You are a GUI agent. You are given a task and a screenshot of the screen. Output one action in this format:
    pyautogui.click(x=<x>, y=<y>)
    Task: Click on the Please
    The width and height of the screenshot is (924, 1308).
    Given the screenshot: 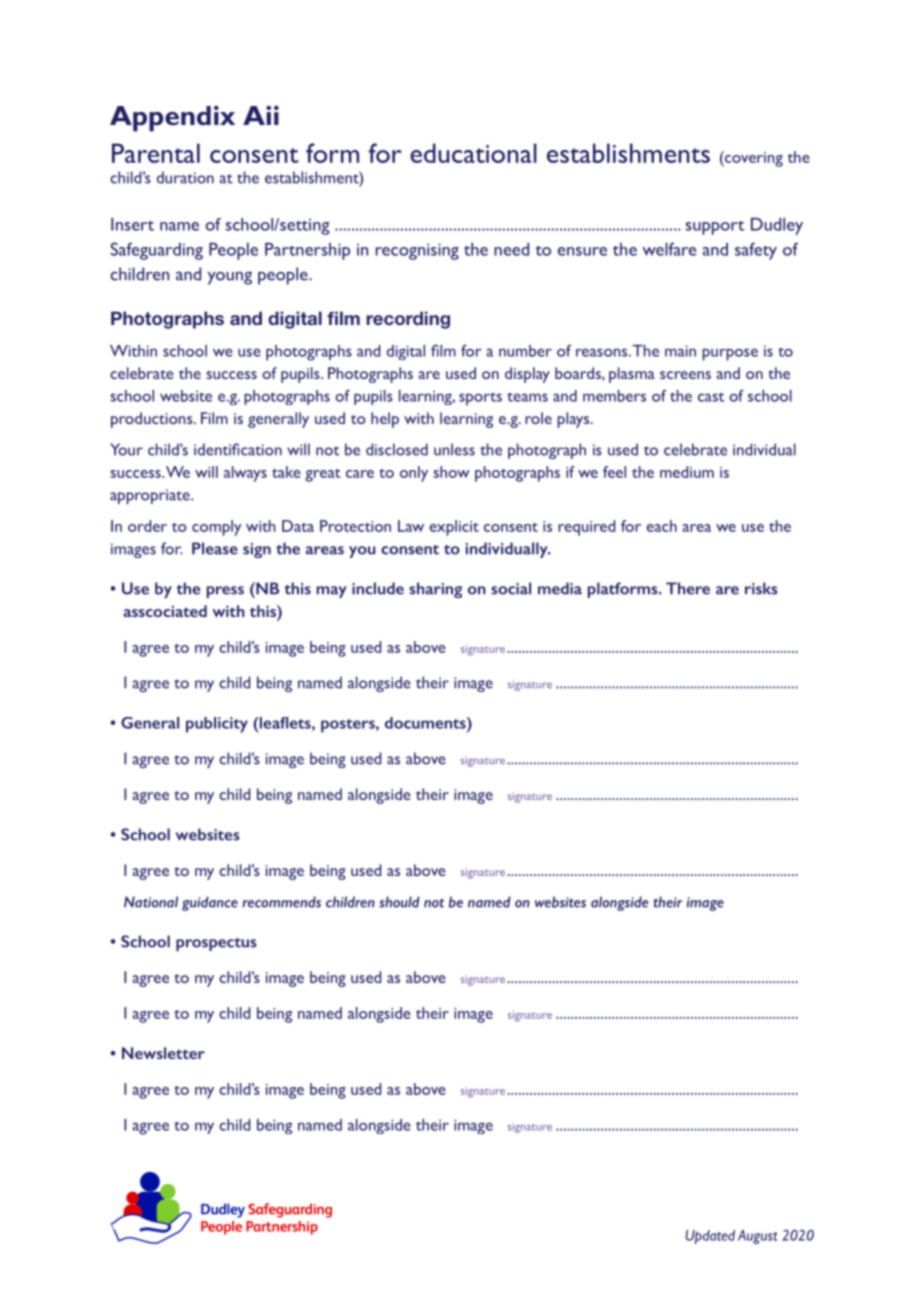 What is the action you would take?
    pyautogui.click(x=215, y=548)
